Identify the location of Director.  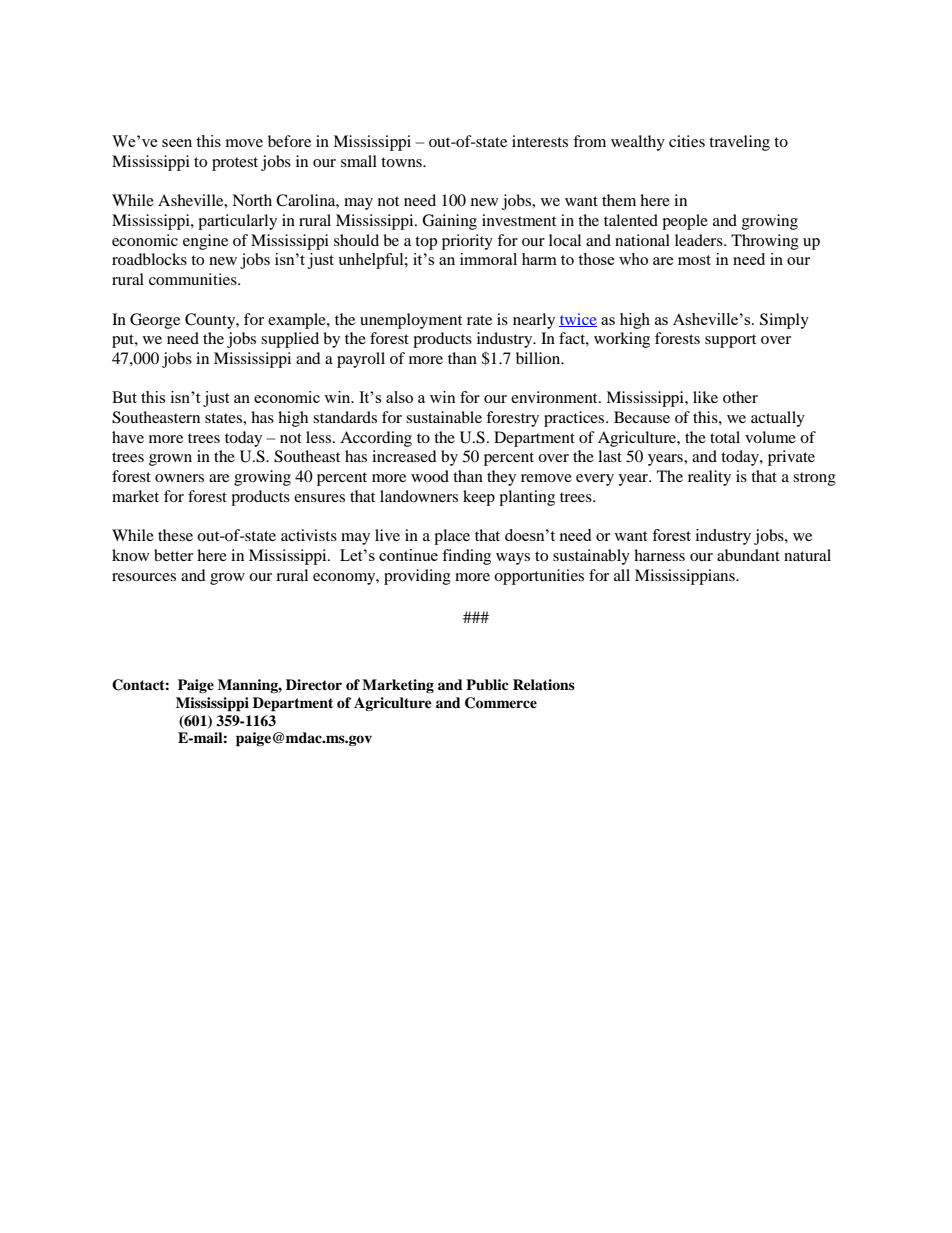
(314, 684).
